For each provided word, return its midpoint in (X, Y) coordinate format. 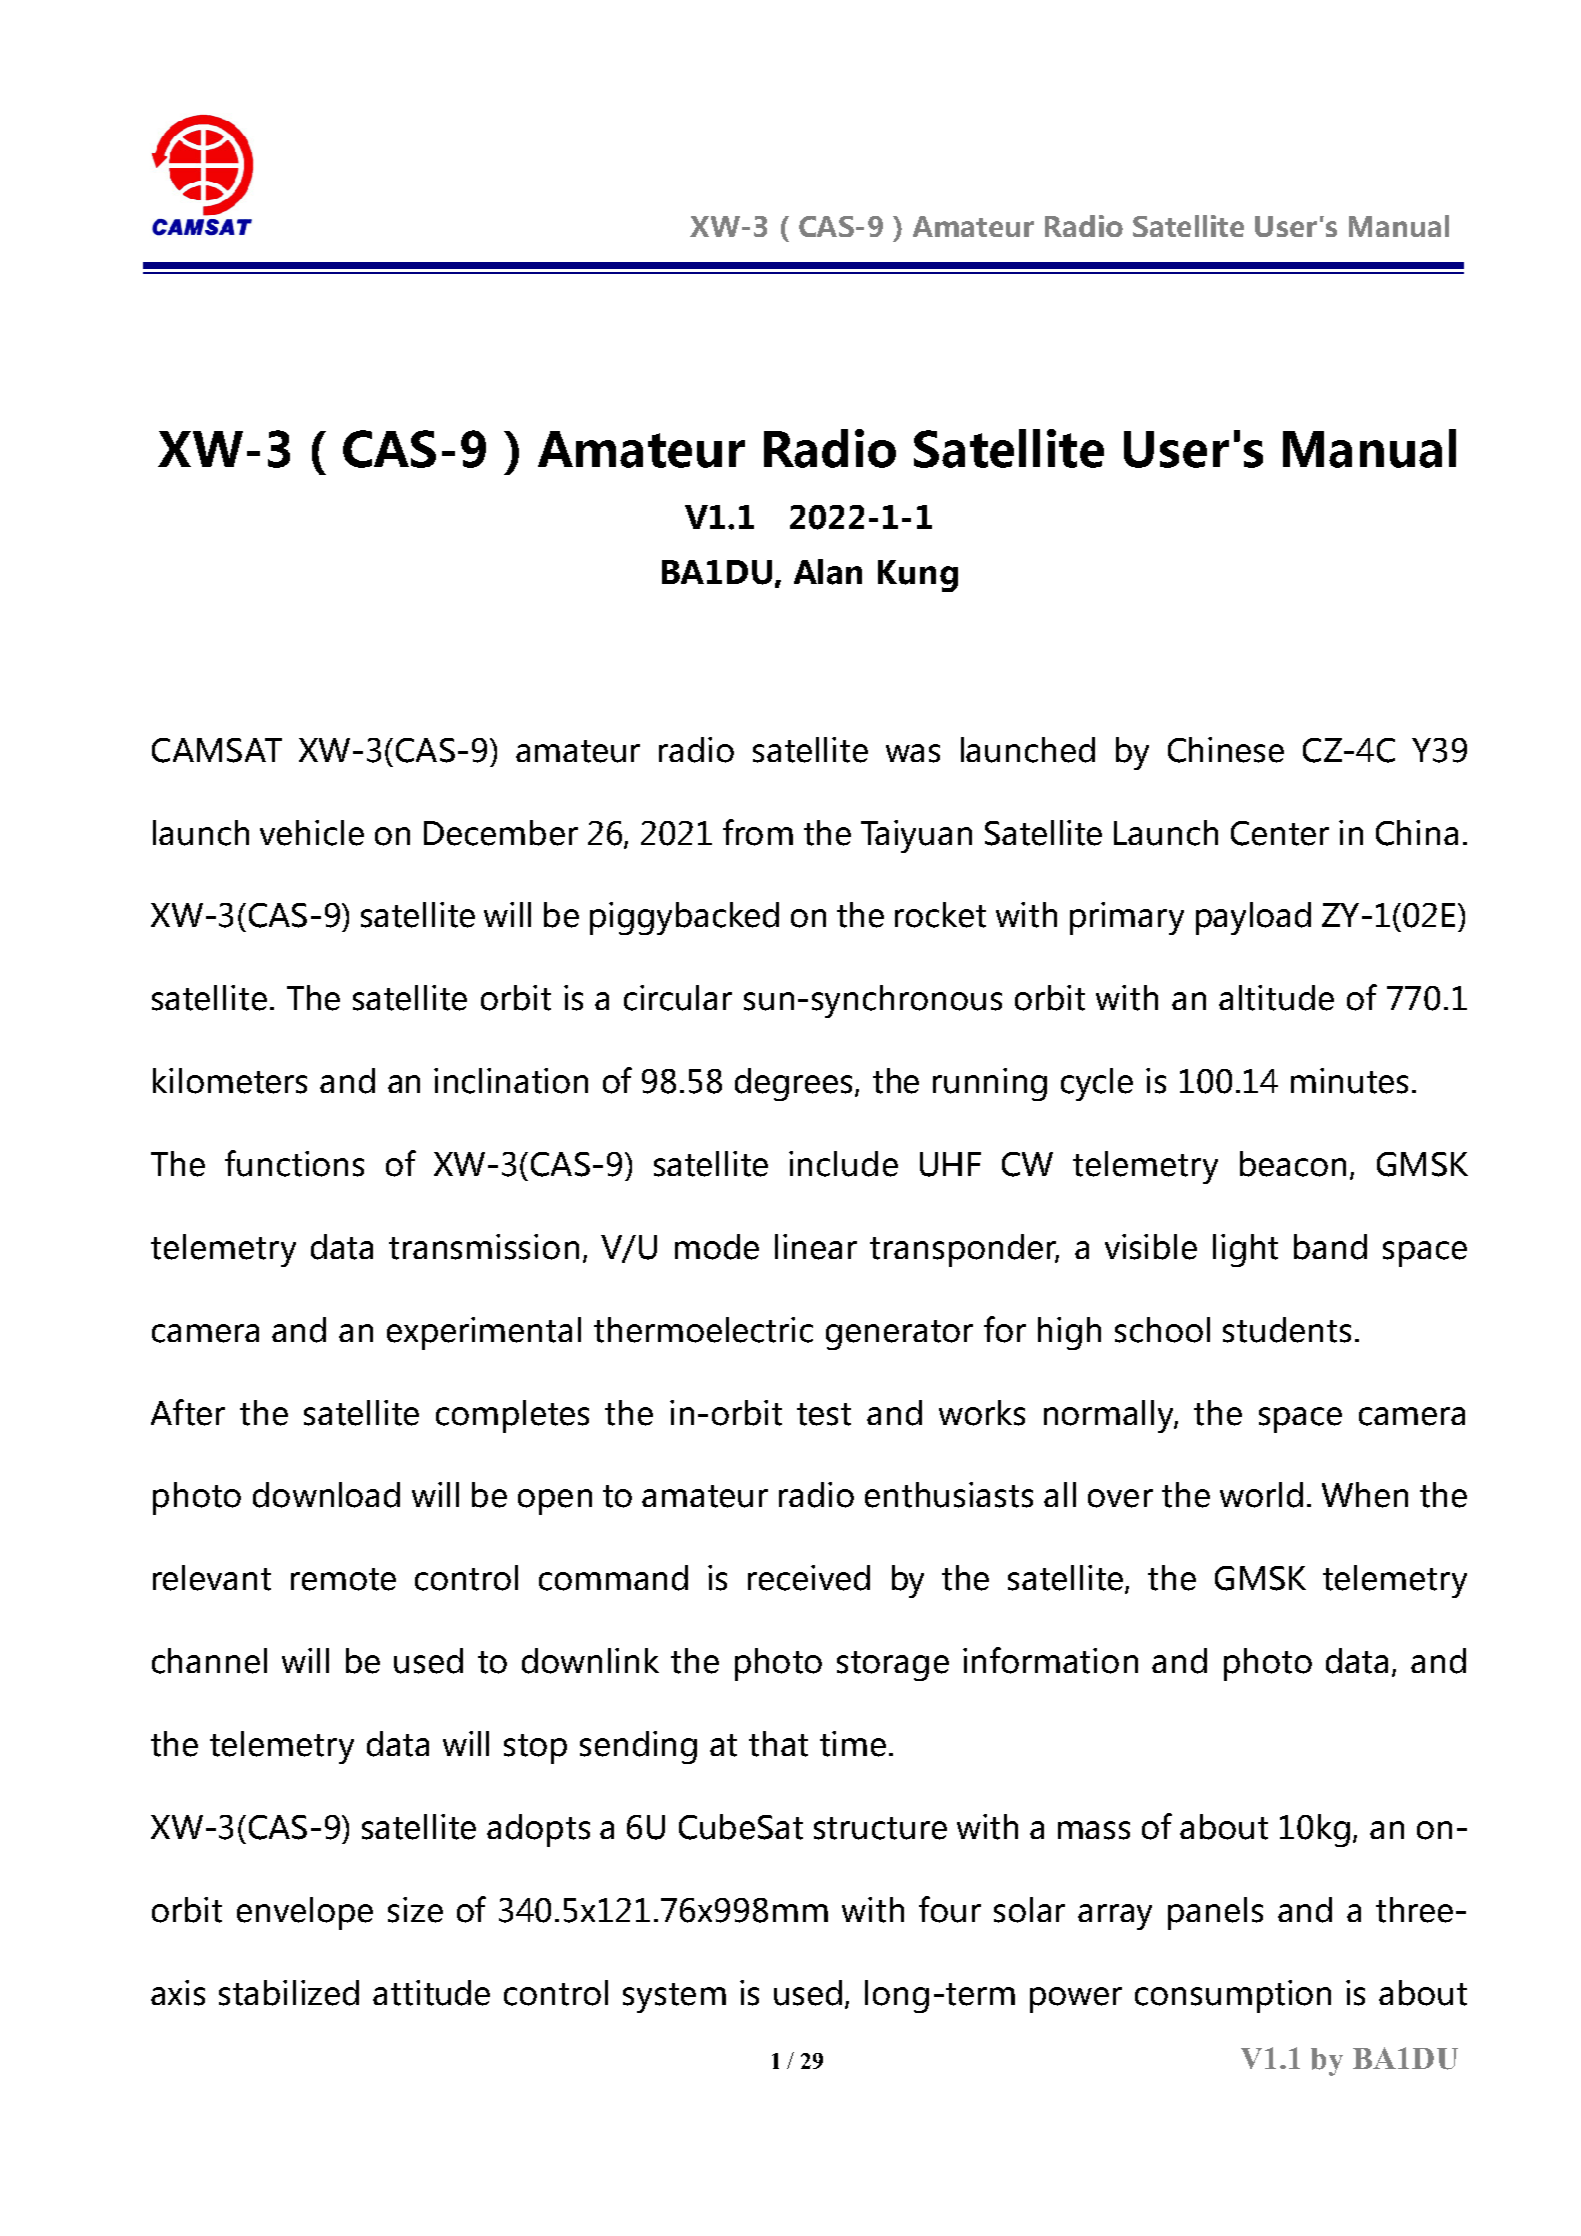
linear (816, 1247)
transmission (484, 1247)
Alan (828, 572)
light (1245, 1250)
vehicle (312, 833)
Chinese (1226, 750)
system (674, 1998)
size (415, 1910)
